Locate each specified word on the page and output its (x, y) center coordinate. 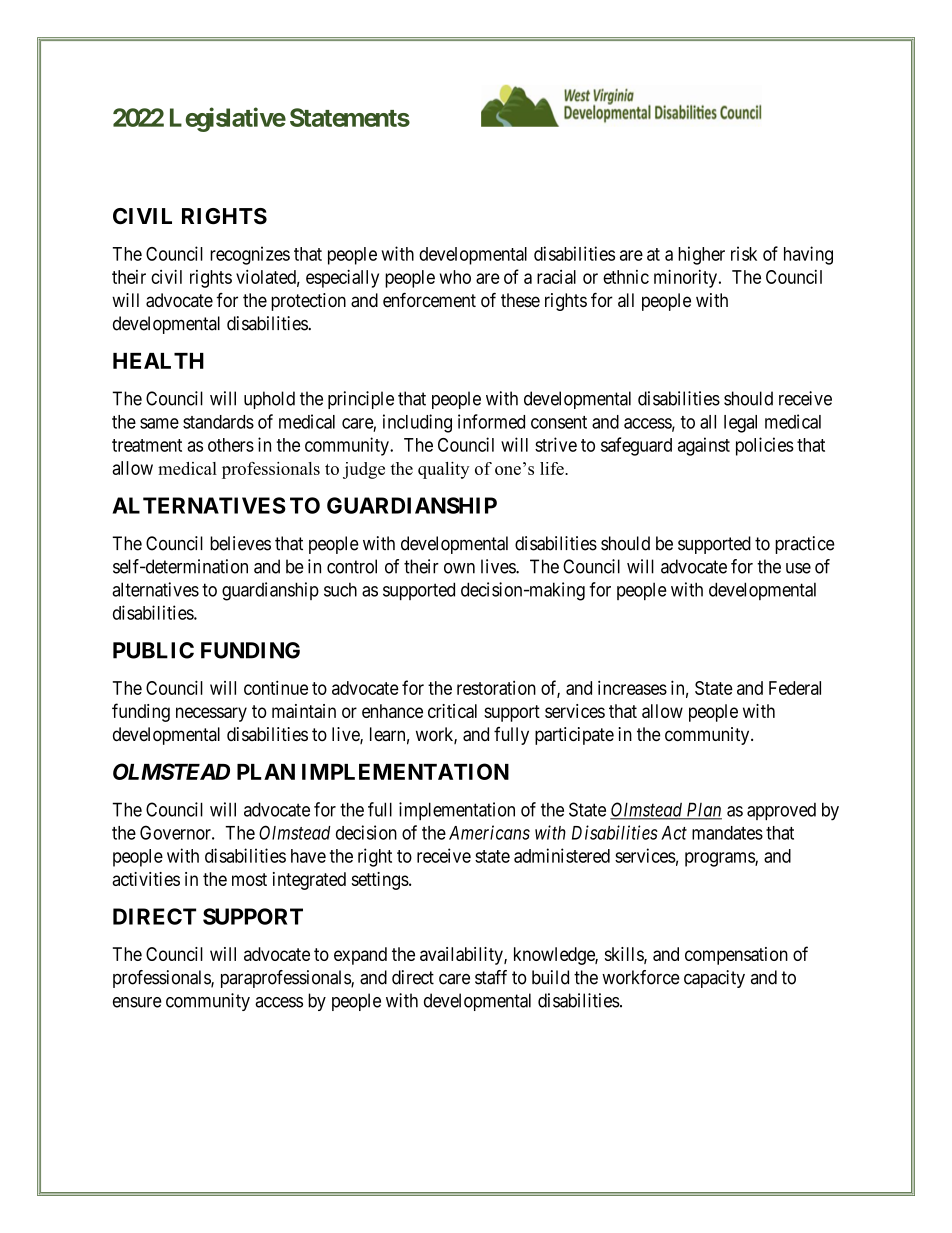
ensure (137, 1002)
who (455, 277)
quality (443, 470)
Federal (795, 688)
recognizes (250, 255)
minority (685, 278)
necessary (211, 714)
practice (805, 545)
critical (452, 711)
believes (240, 543)
